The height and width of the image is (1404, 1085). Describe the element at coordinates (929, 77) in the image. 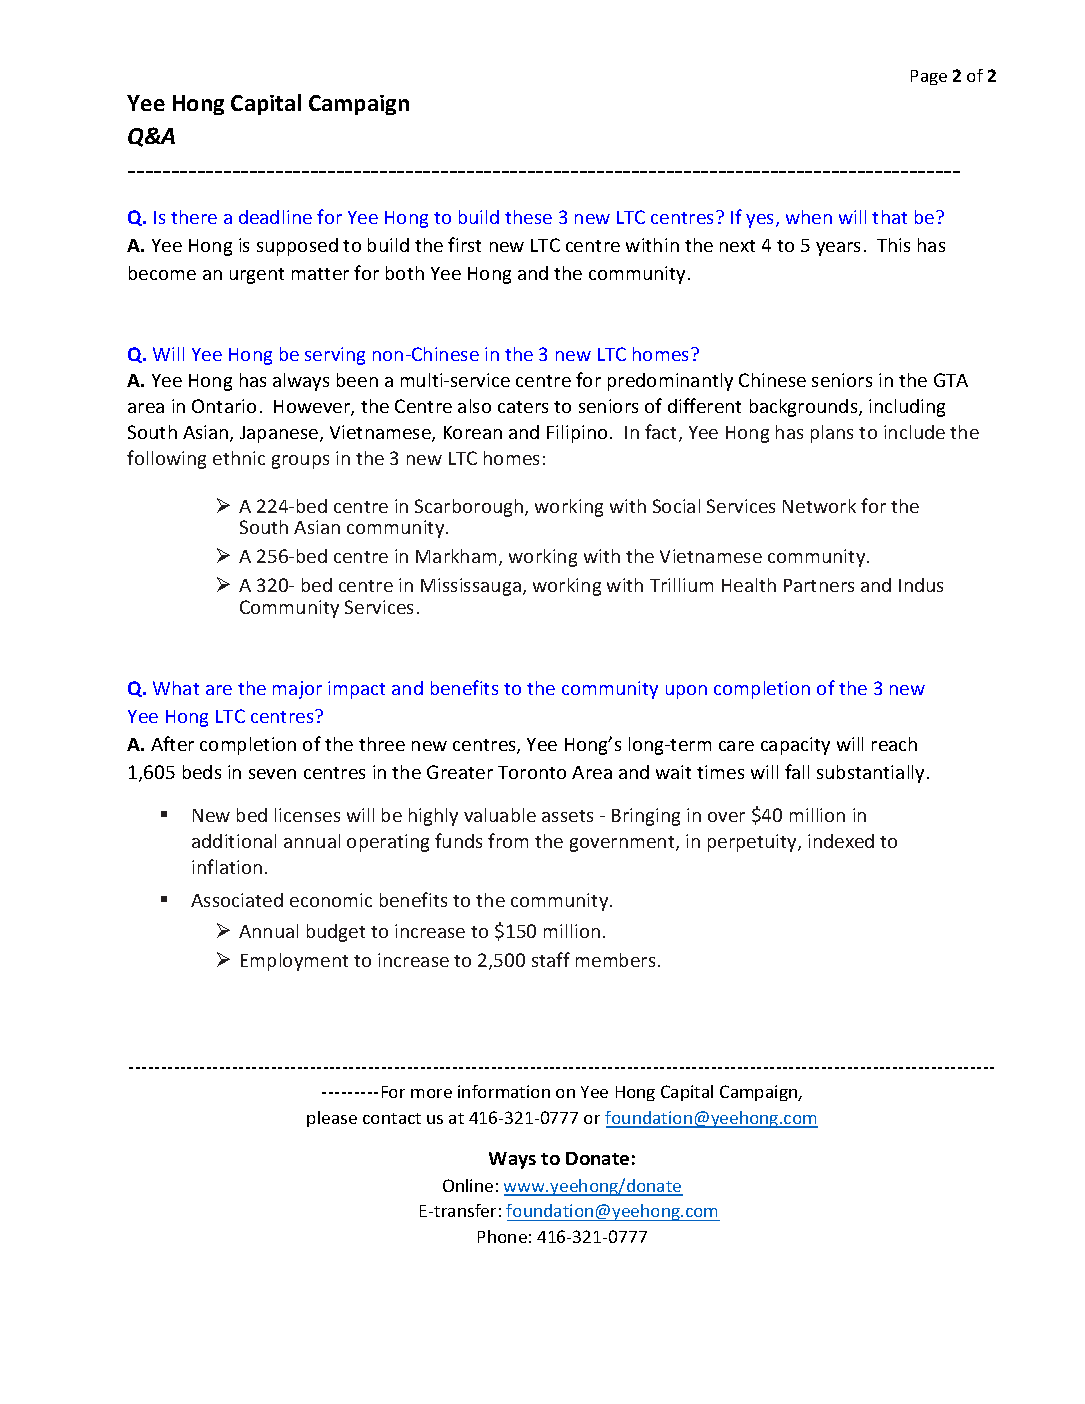

I see `Page` at that location.
